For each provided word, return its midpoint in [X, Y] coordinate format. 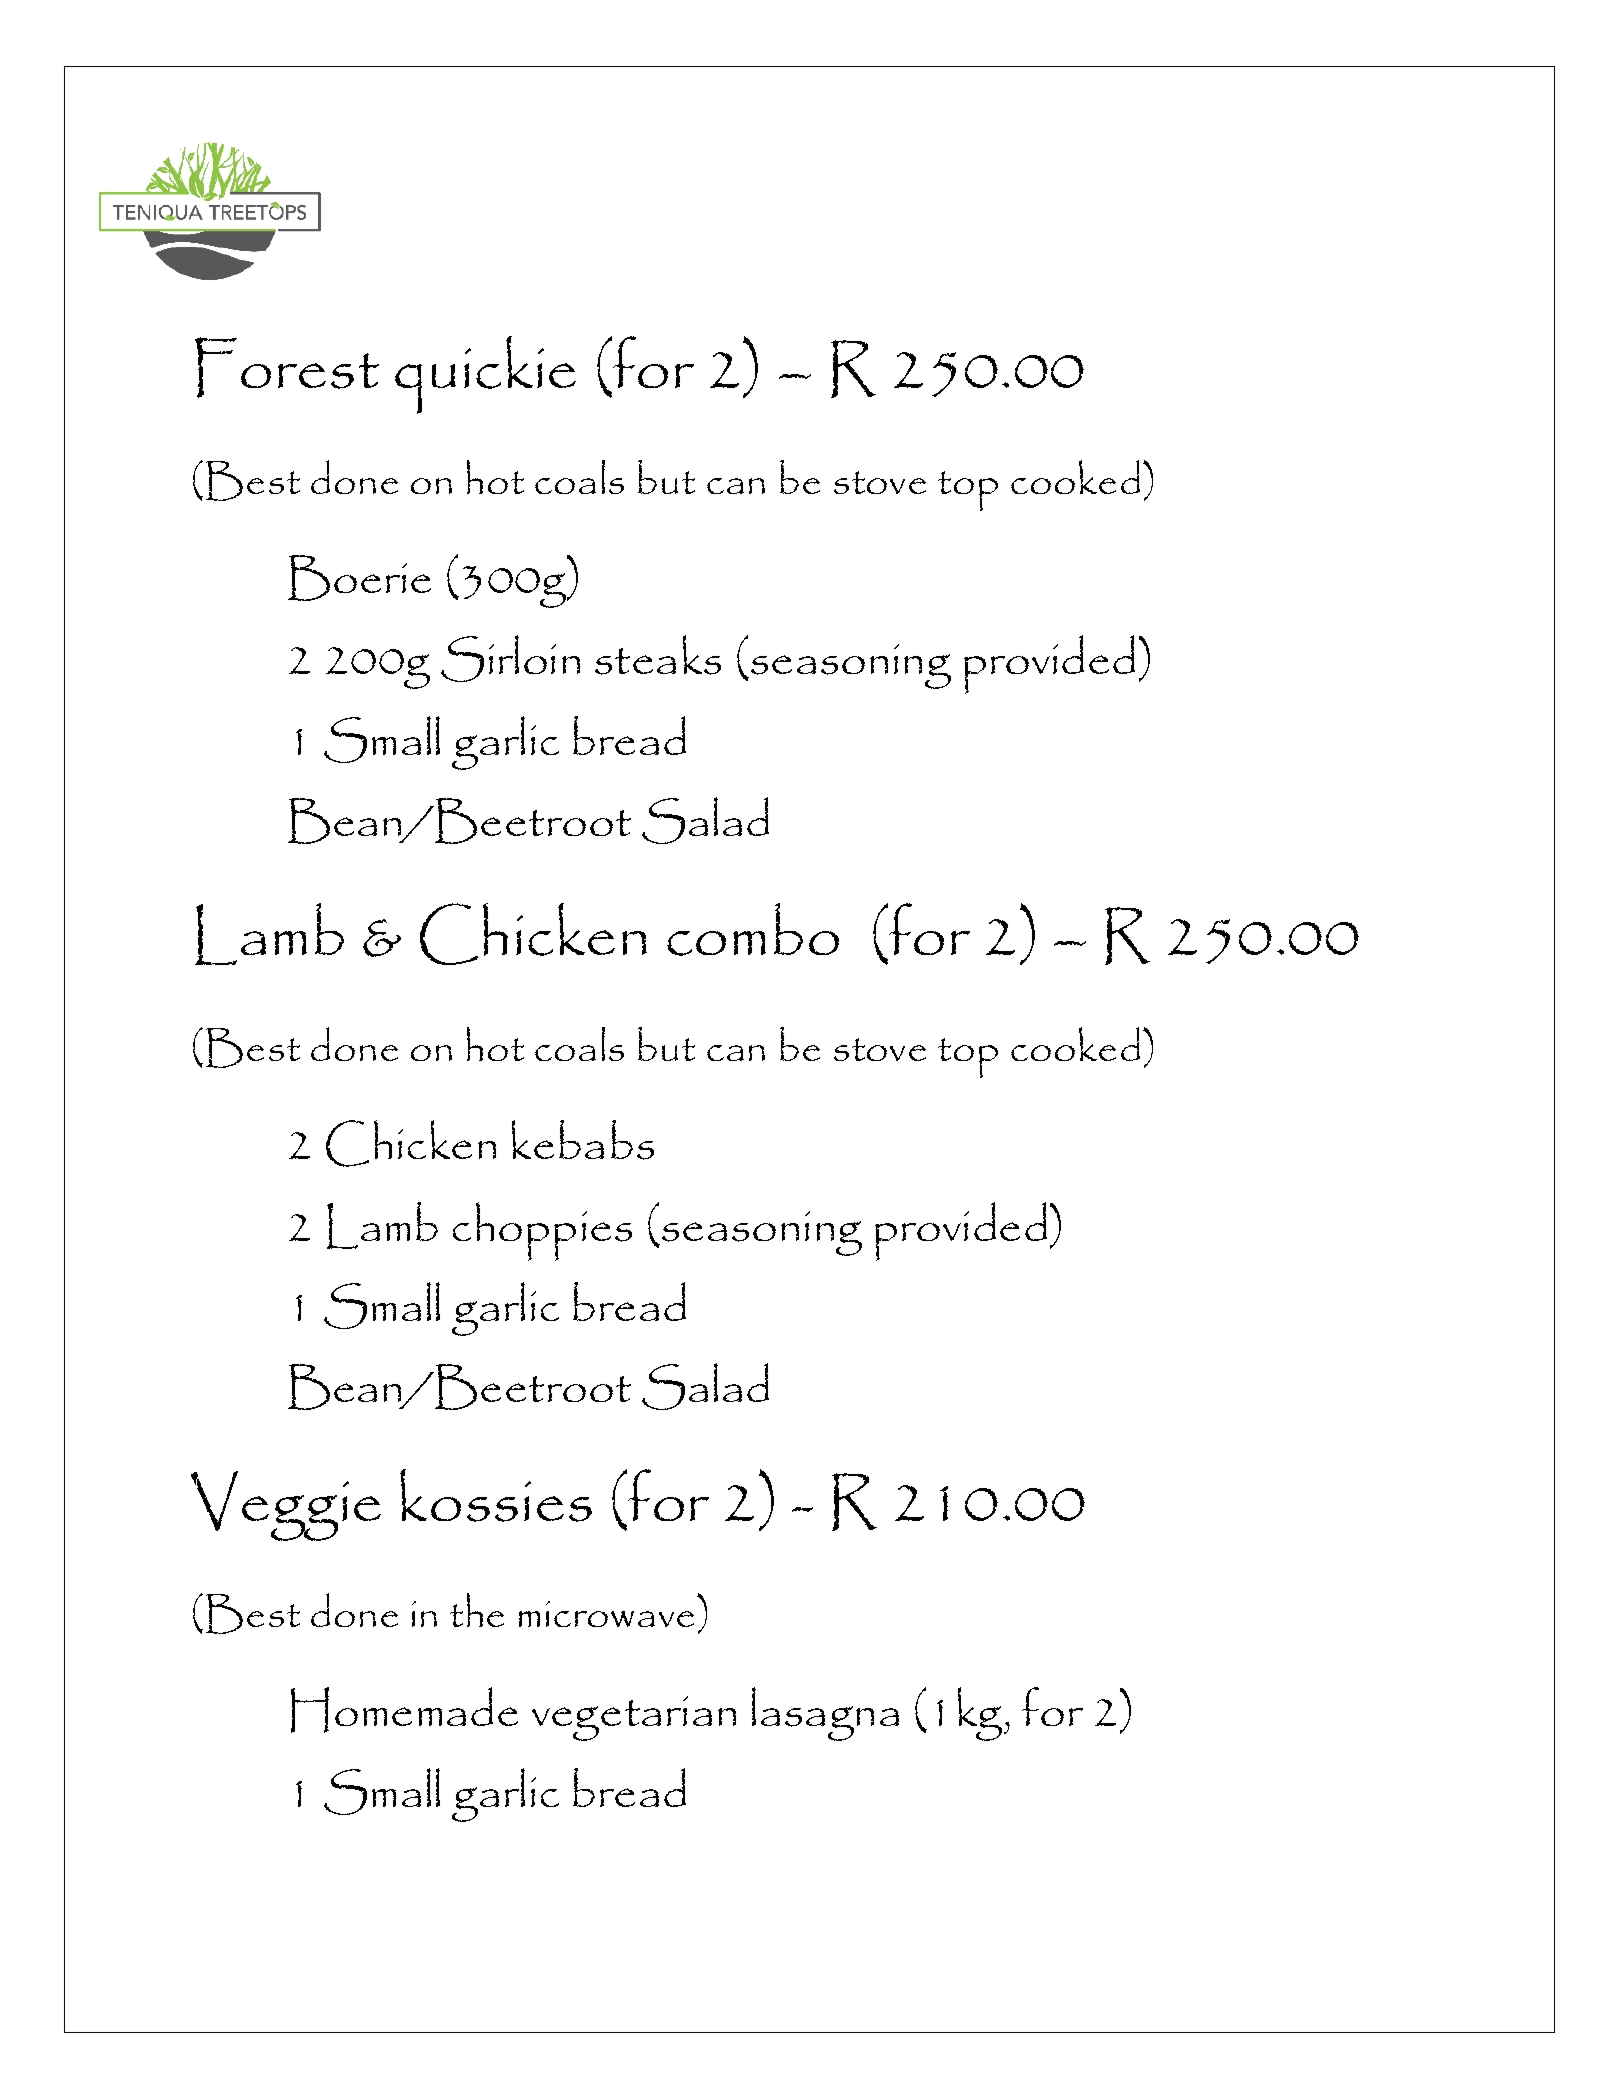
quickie [485, 375]
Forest [287, 367]
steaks [658, 655]
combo [753, 929]
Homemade [404, 1710]
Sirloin [510, 658]
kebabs [583, 1140]
